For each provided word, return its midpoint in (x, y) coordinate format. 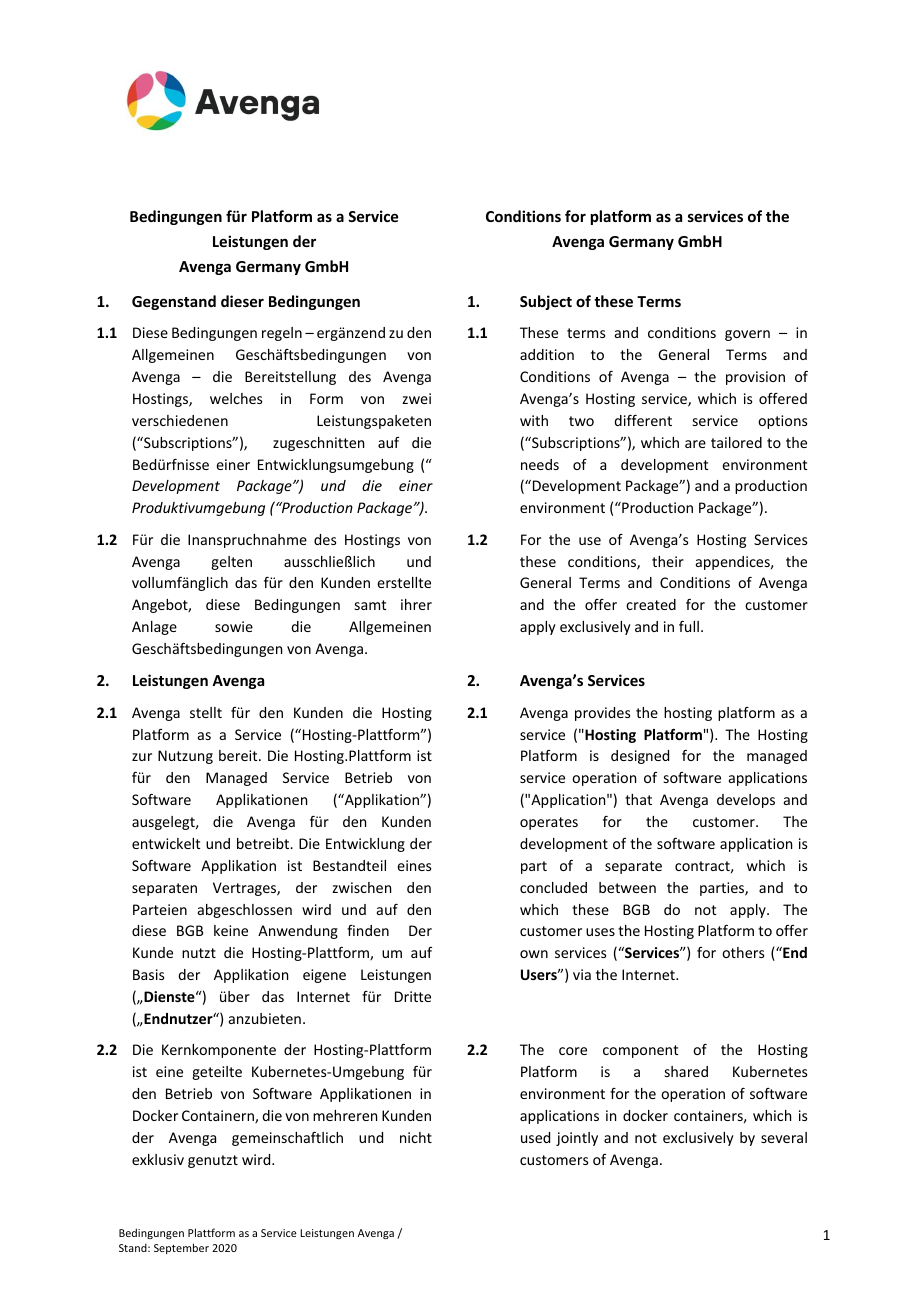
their (668, 561)
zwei (416, 398)
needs (540, 464)
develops (746, 801)
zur (142, 757)
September (181, 1248)
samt (370, 605)
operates (549, 823)
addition (547, 354)
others (743, 952)
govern (747, 335)
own (534, 954)
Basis (148, 974)
